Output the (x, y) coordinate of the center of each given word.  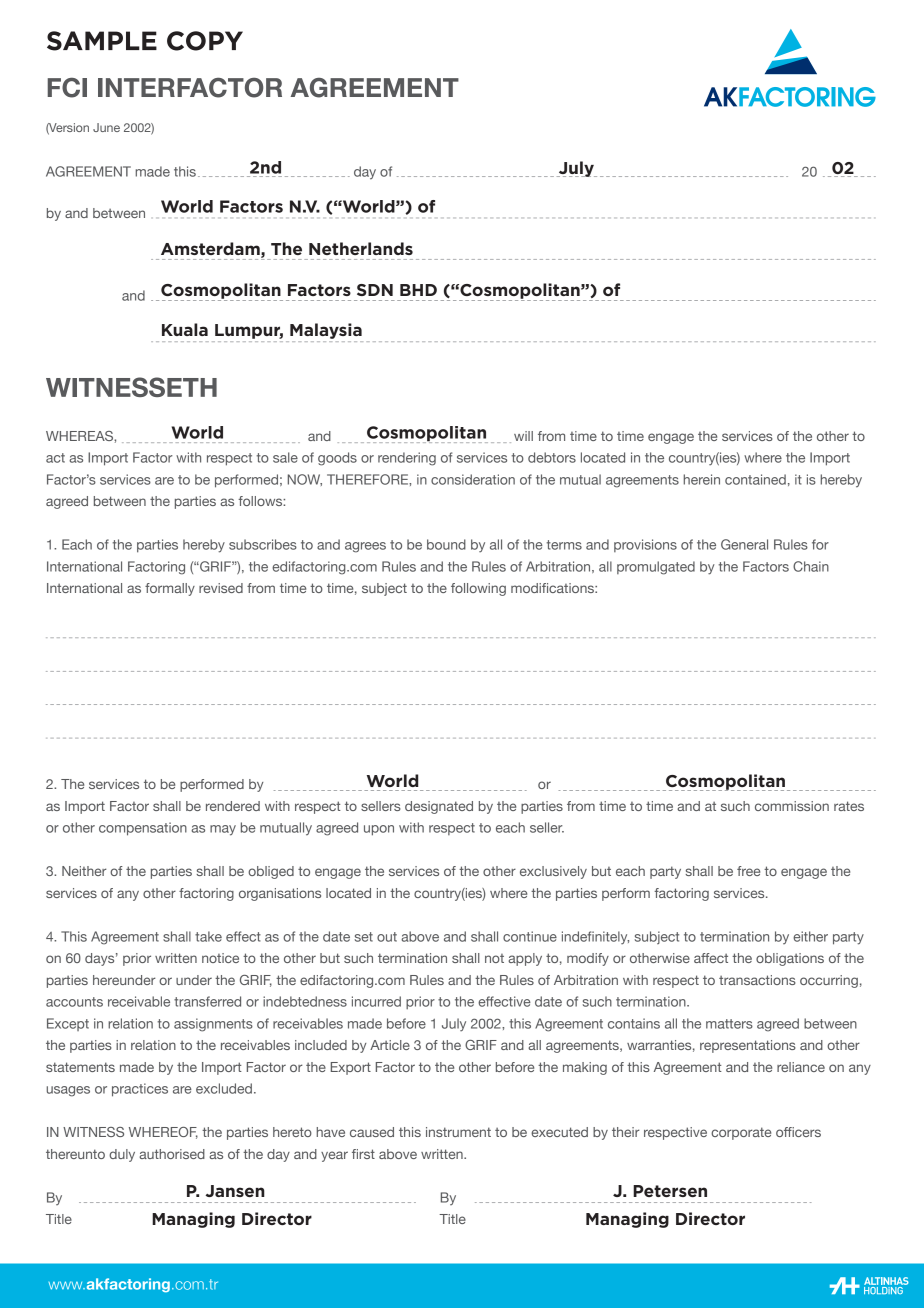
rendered (233, 806)
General (744, 544)
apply (525, 959)
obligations (790, 959)
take (208, 936)
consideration (473, 479)
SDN (375, 290)
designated (439, 807)
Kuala (185, 329)
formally (170, 589)
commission (792, 806)
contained (755, 479)
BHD (418, 290)
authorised (172, 1154)
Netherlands (361, 248)
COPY (205, 41)
